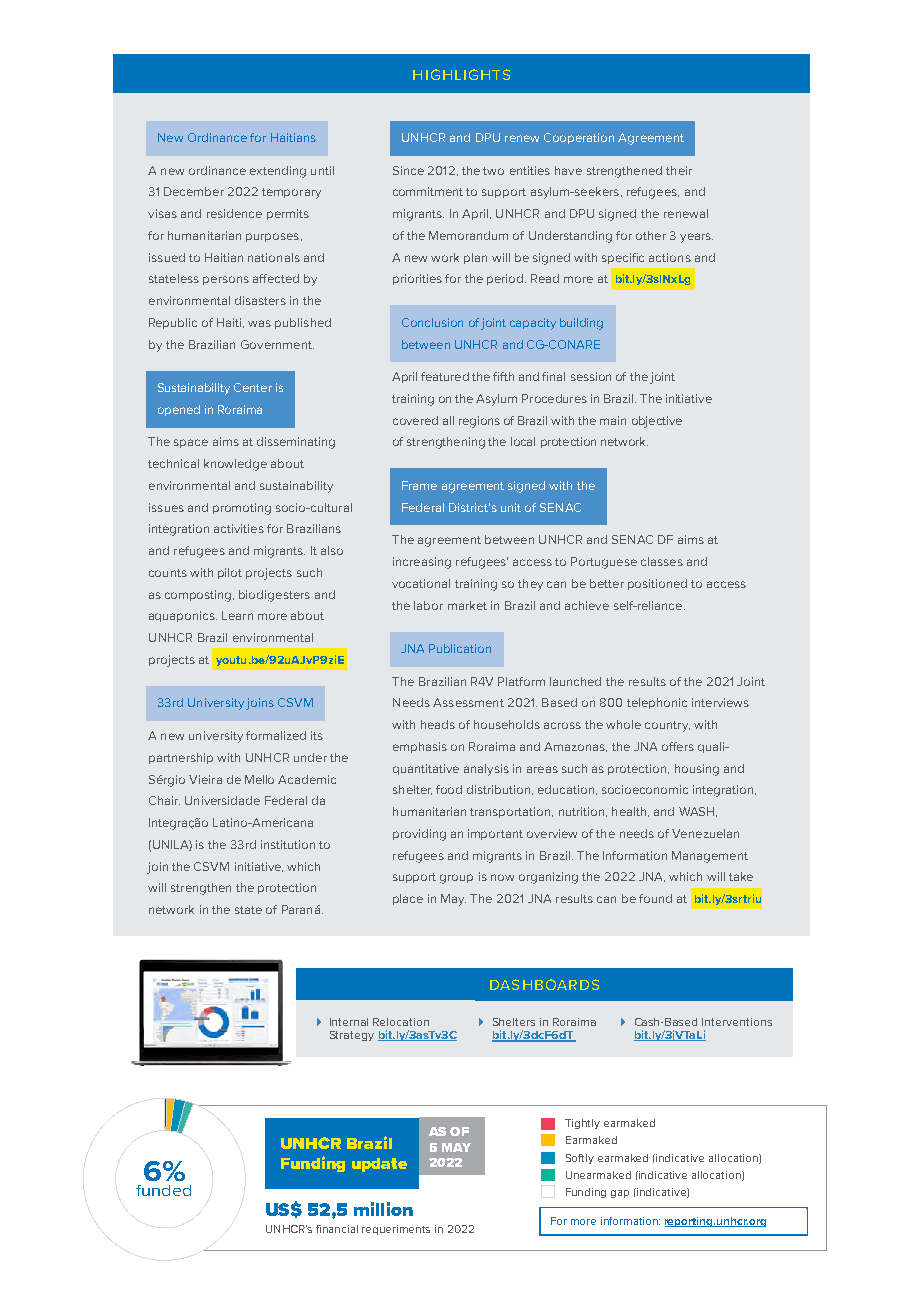  What do you see at coordinates (657, 422) in the document?
I see `objective` at bounding box center [657, 422].
